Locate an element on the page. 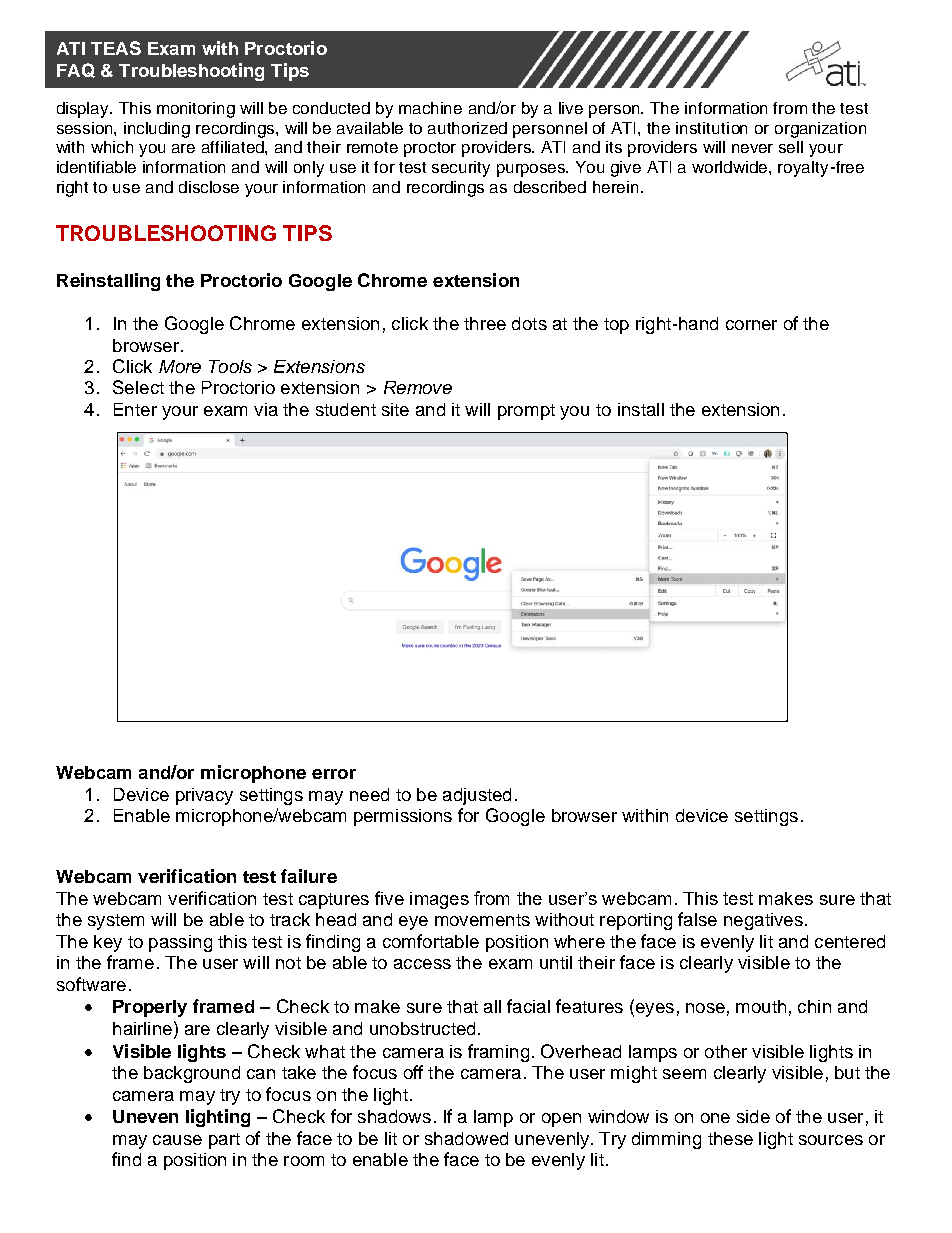 Image resolution: width=952 pixels, height=1233 pixels. privacy is located at coordinates (204, 796).
